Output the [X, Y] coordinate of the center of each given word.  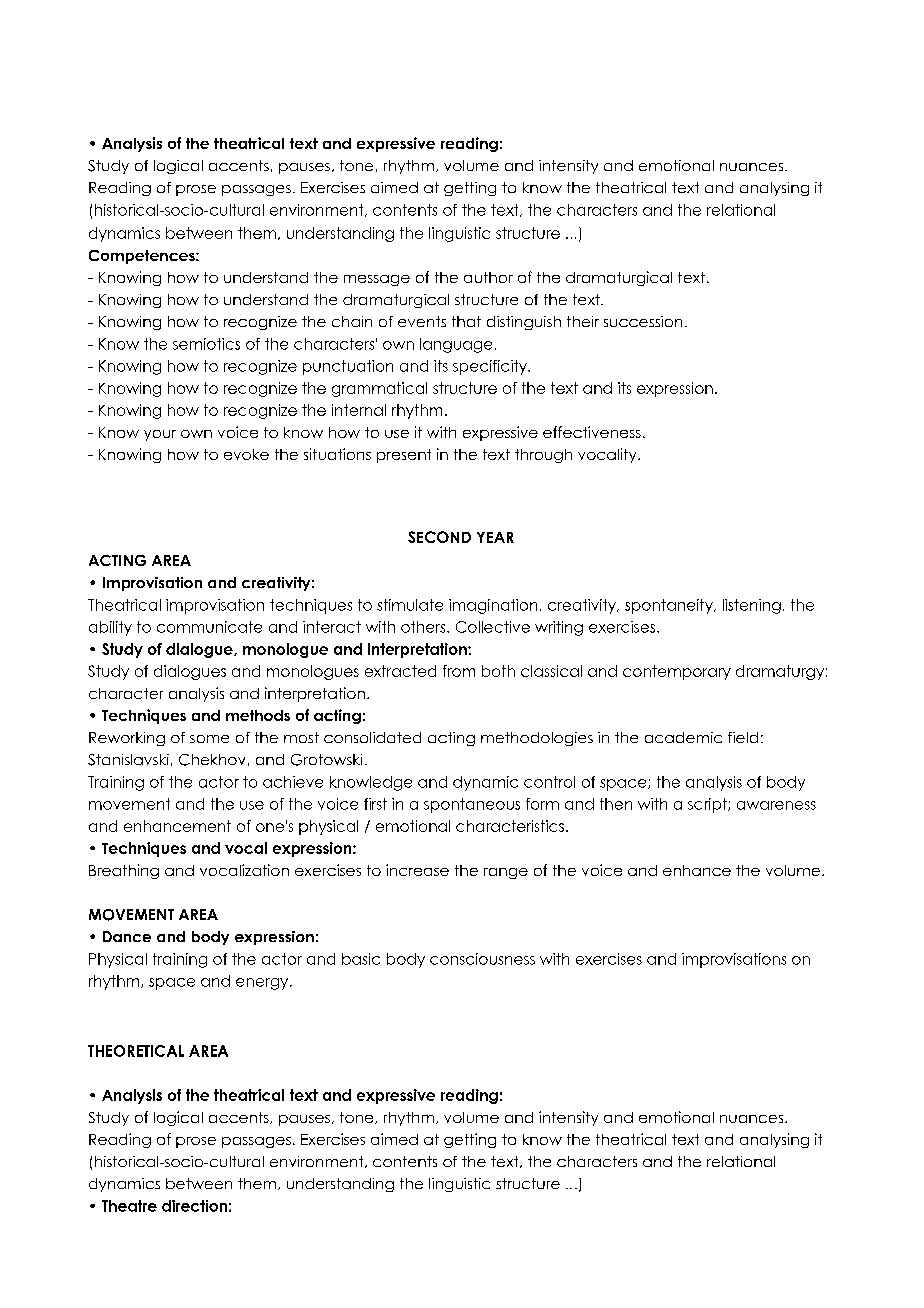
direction [194, 1206]
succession [643, 321]
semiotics [206, 344]
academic [683, 737]
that [466, 321]
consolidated [372, 737]
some [209, 739]
